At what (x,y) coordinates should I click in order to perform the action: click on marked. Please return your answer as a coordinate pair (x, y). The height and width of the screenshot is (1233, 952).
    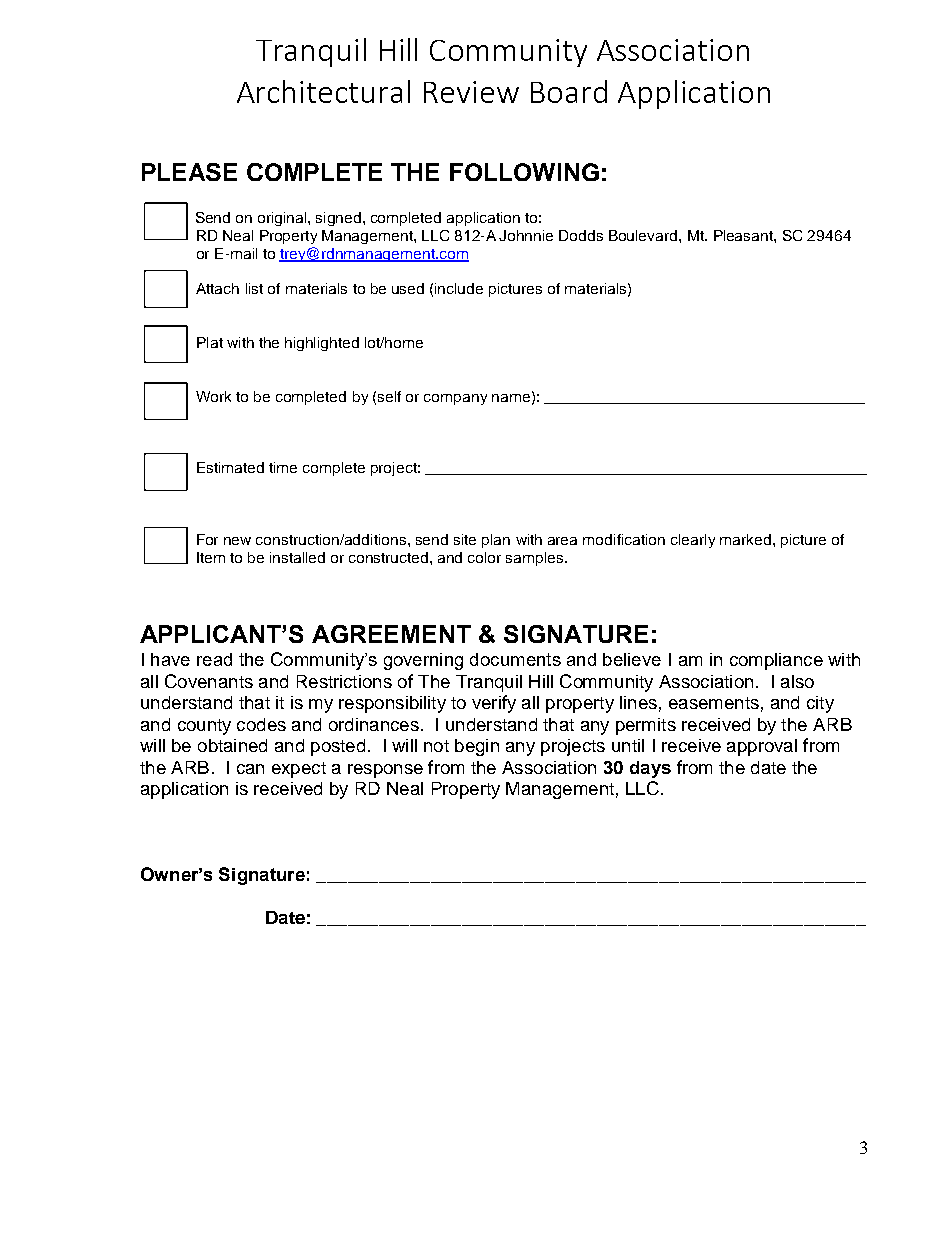
    Looking at the image, I should click on (745, 539).
